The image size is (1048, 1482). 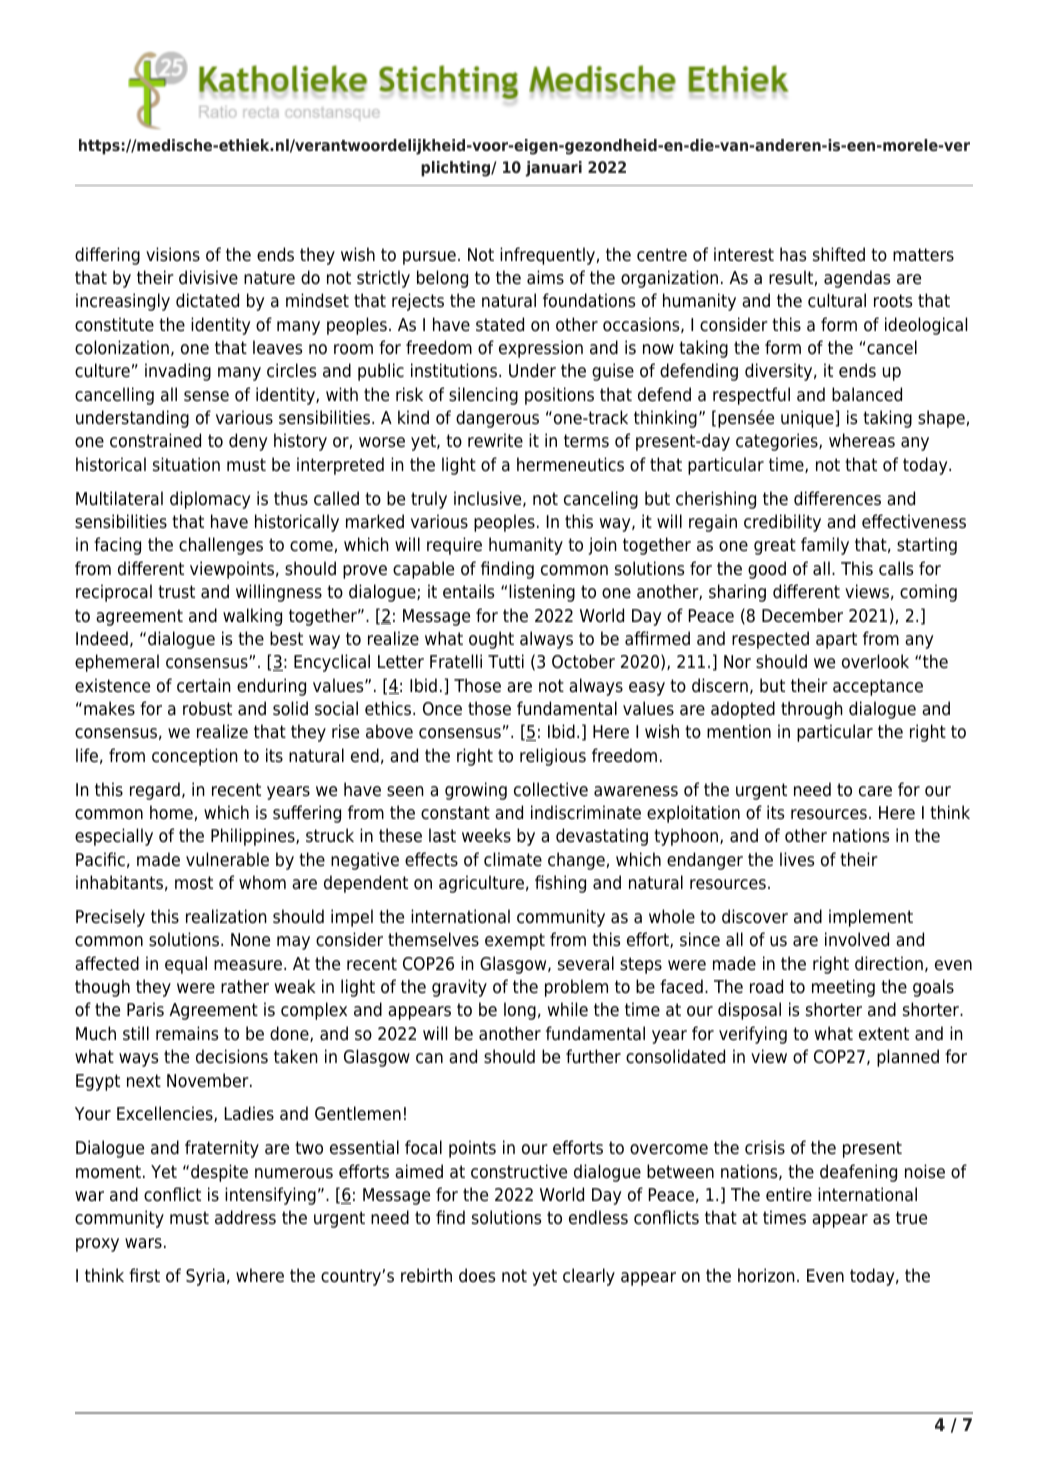 I want to click on shifted, so click(x=839, y=254).
